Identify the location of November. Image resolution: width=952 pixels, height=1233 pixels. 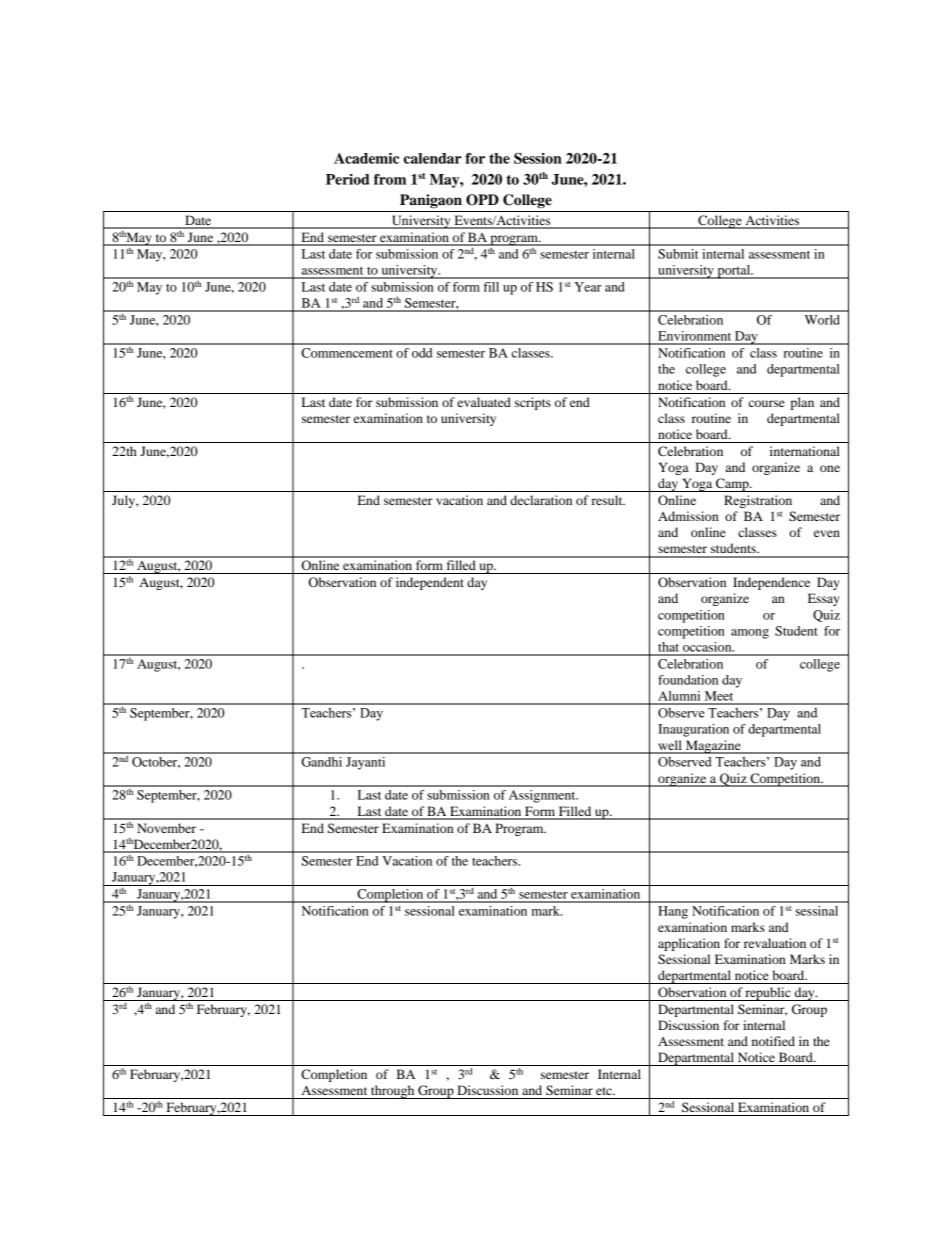
(166, 828).
